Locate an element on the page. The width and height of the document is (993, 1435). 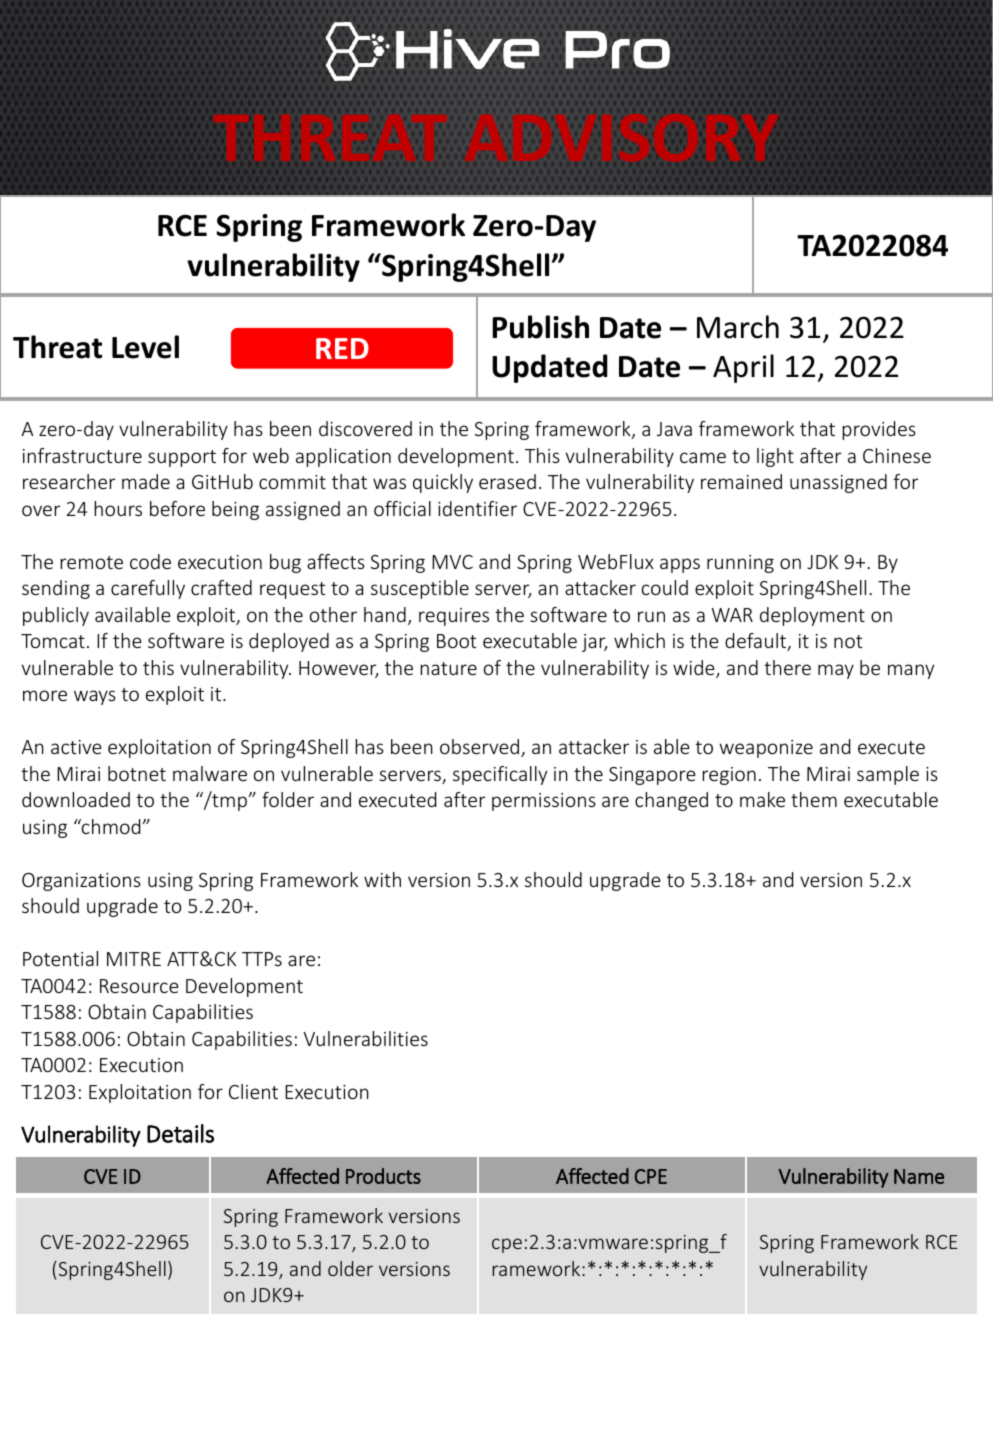
MITRE is located at coordinates (134, 959).
